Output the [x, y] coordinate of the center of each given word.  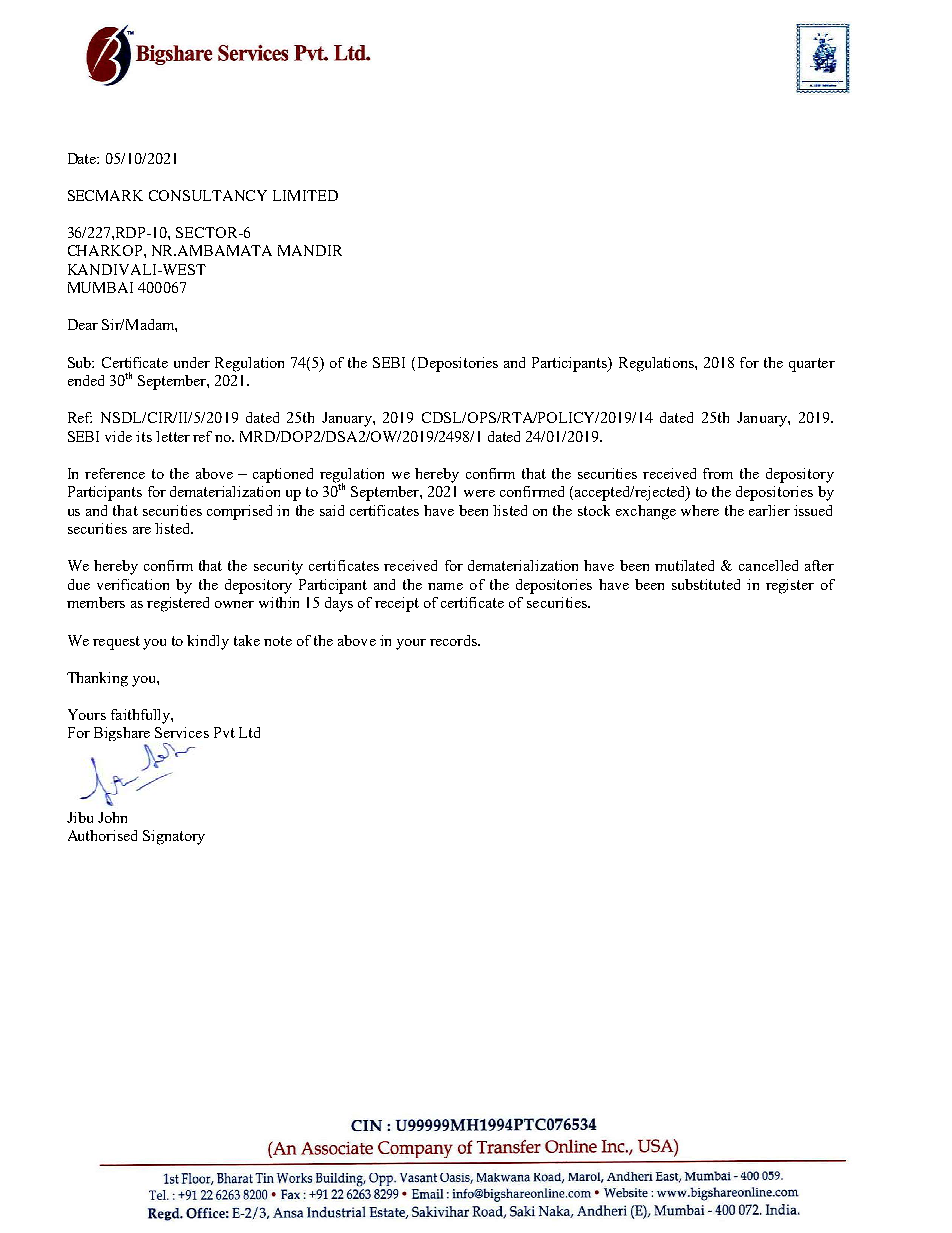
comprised [239, 512]
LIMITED [305, 195]
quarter [812, 365]
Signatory [174, 837]
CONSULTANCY [208, 195]
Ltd [249, 732]
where [700, 510]
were [479, 493]
